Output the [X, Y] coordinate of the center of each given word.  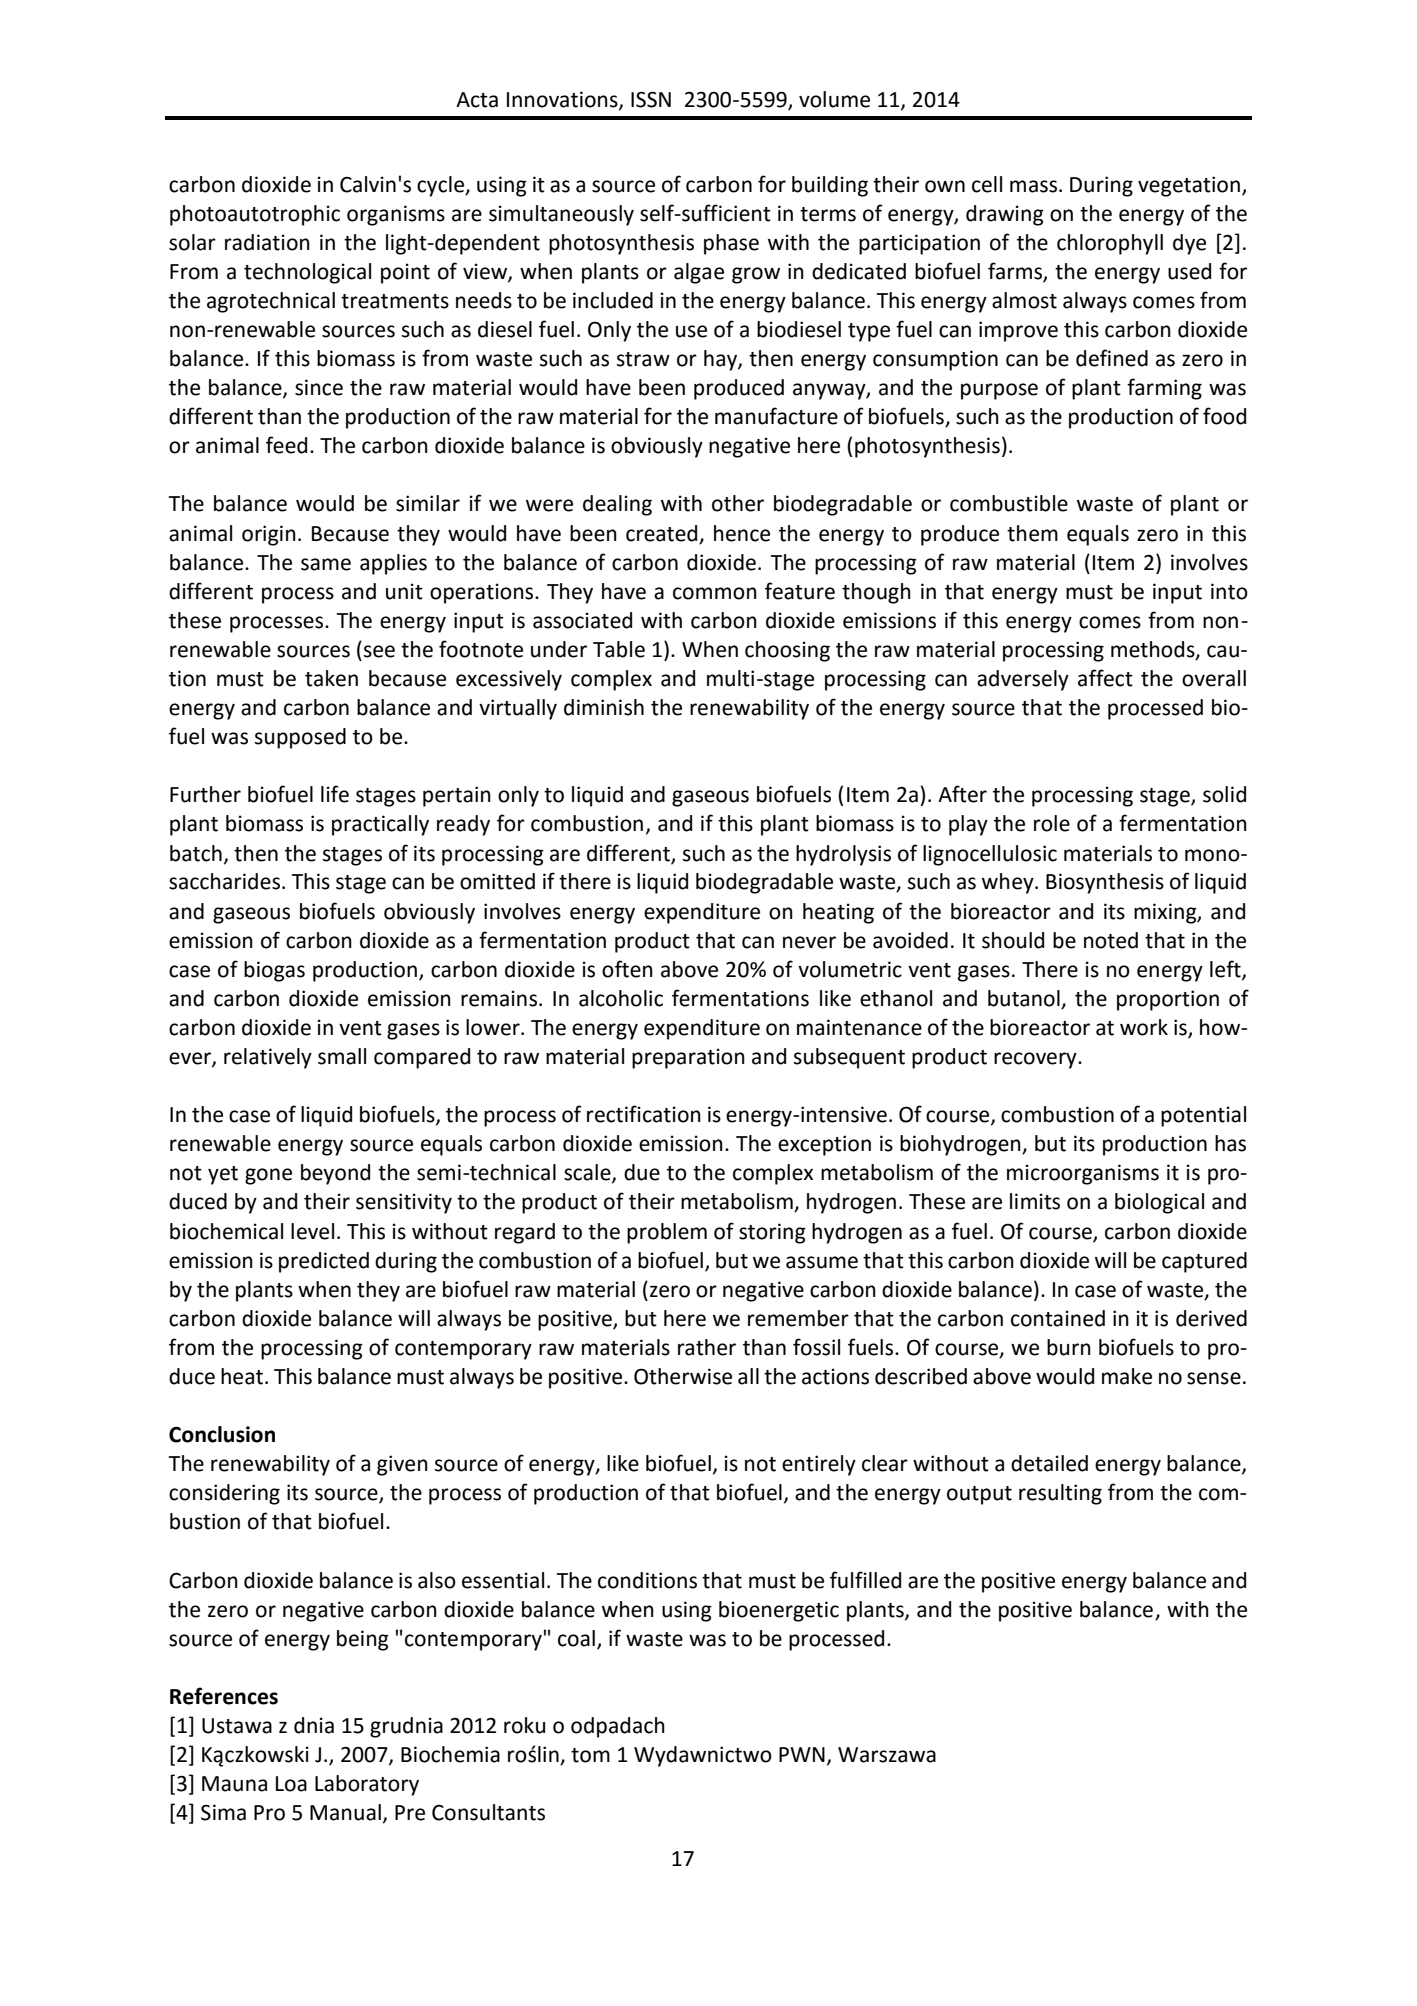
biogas [274, 971]
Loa [291, 1784]
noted [1111, 940]
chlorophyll [1110, 244]
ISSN [651, 99]
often [627, 969]
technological [307, 273]
